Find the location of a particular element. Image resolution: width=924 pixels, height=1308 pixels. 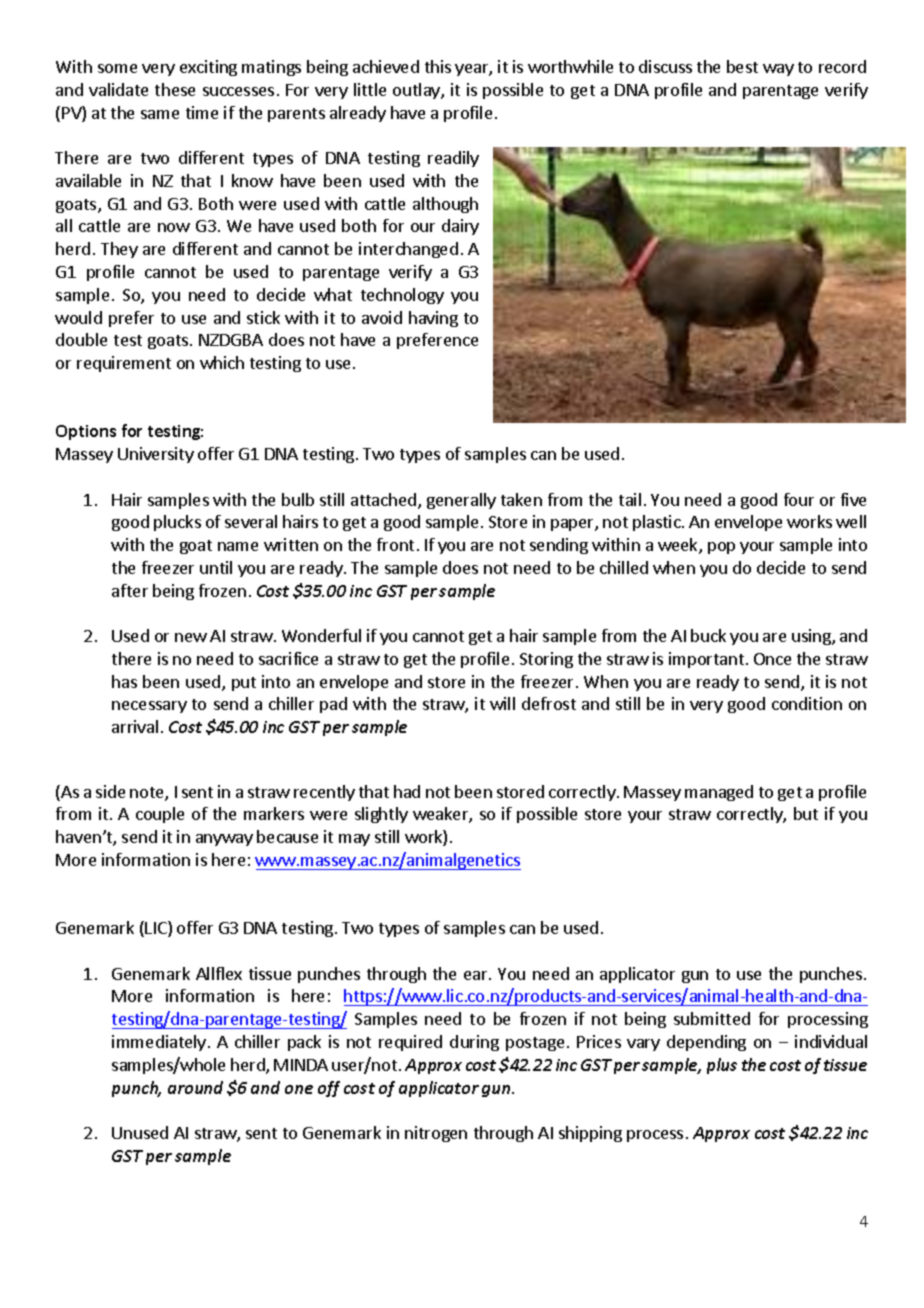

outlay is located at coordinates (417, 91).
